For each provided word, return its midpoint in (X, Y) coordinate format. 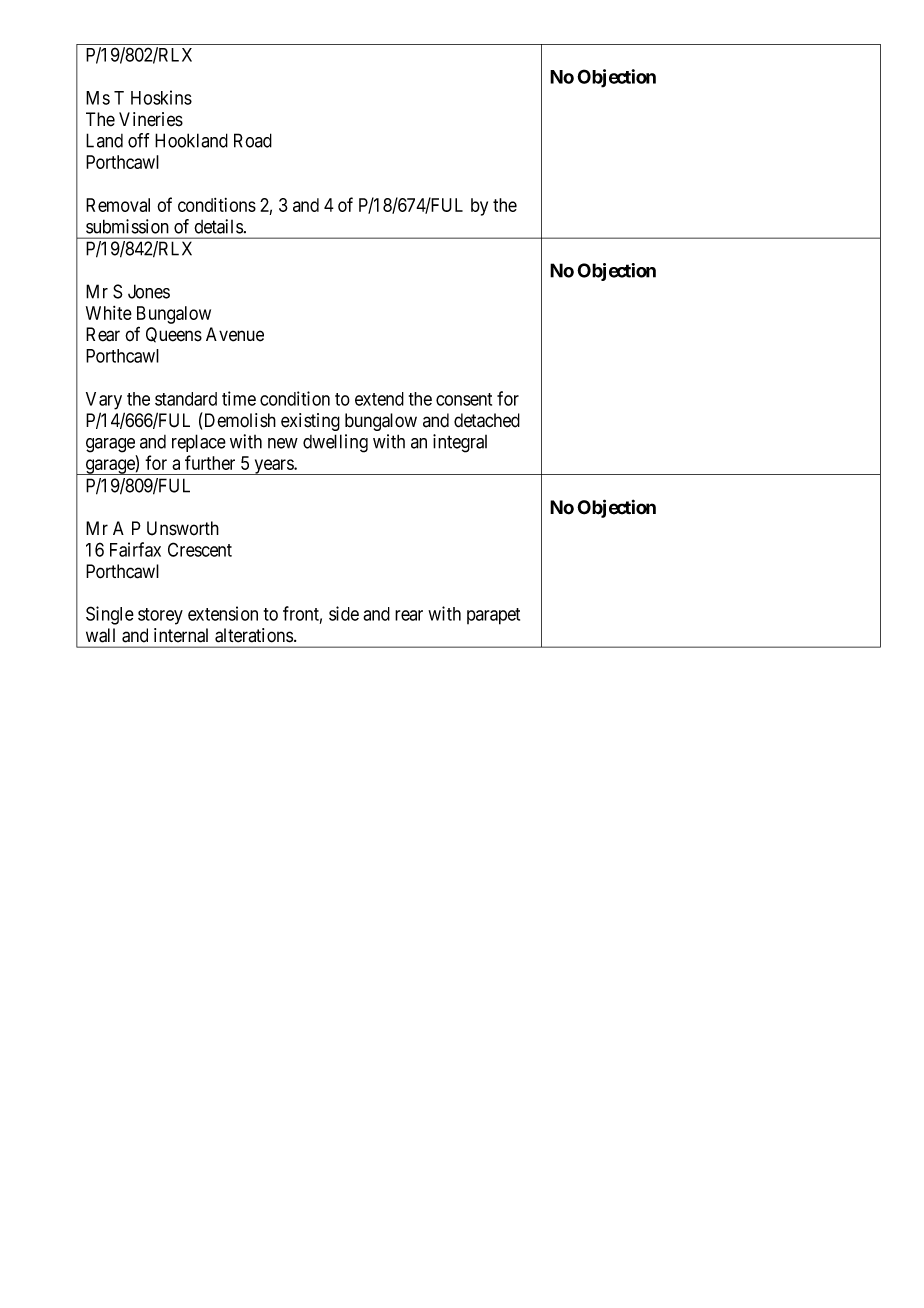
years (273, 467)
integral (460, 443)
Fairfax (135, 549)
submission (127, 226)
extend (379, 399)
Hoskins (161, 97)
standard (186, 399)
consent (464, 399)
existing (310, 422)
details (218, 226)
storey (160, 616)
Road (253, 140)
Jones (149, 291)
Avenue (235, 334)
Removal (118, 205)
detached (487, 420)
